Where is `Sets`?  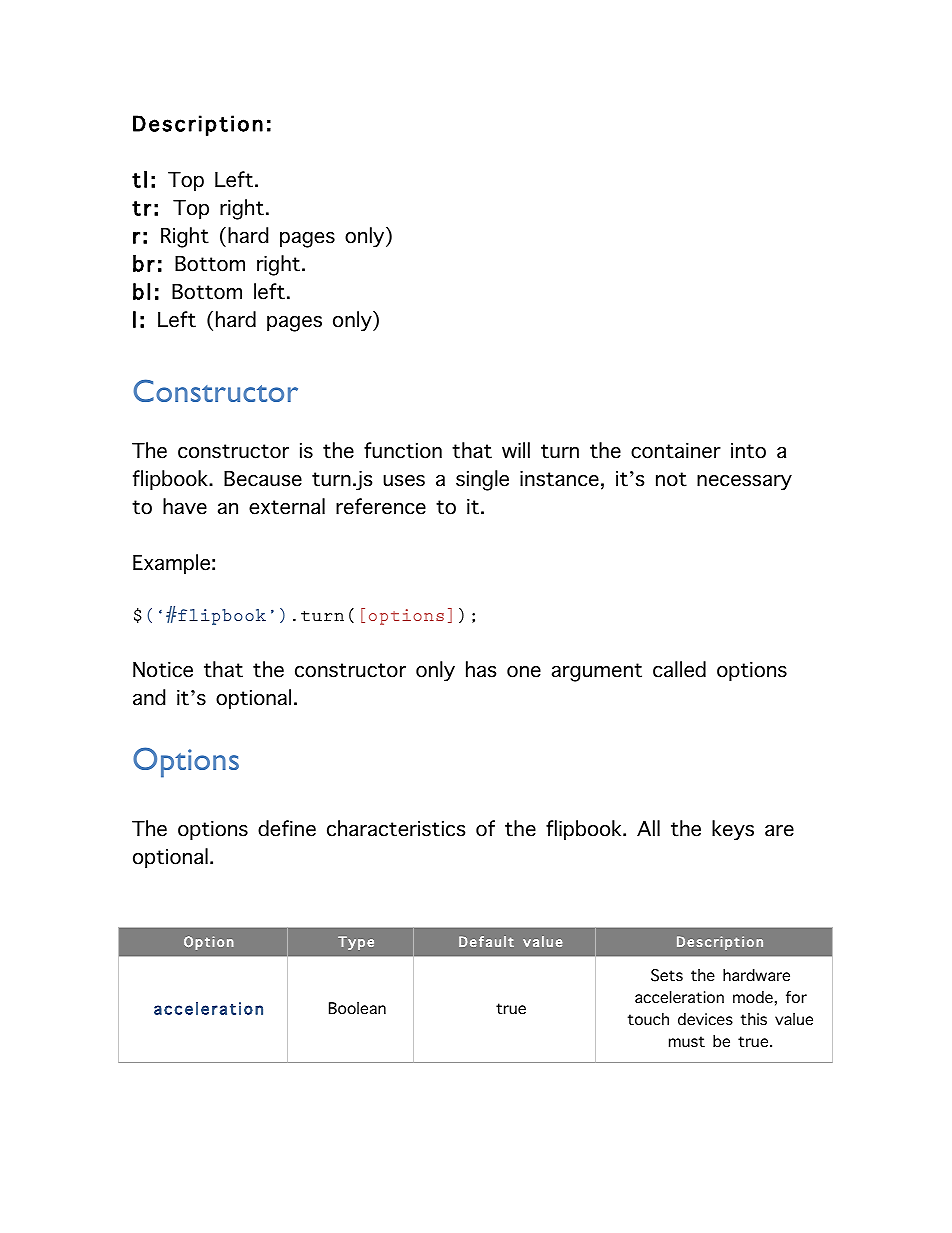
Sets is located at coordinates (667, 975).
